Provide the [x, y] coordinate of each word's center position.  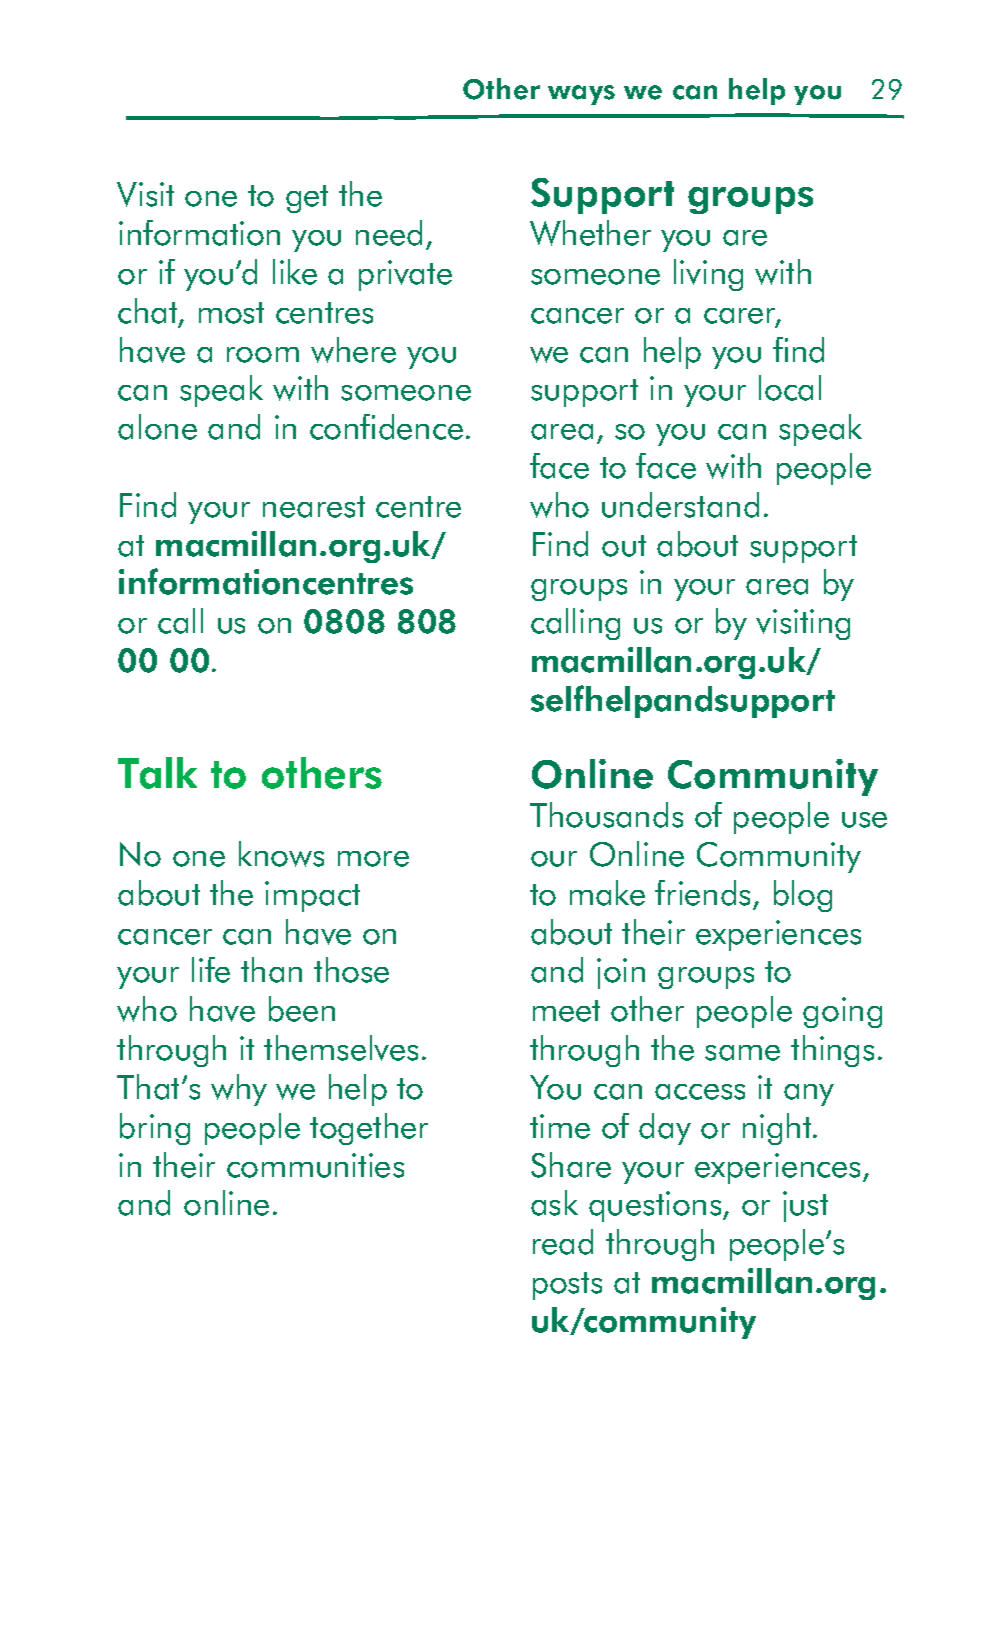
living [708, 275]
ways [581, 95]
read [563, 1242]
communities [315, 1165]
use [864, 820]
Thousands [606, 815]
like [295, 272]
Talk [157, 773]
